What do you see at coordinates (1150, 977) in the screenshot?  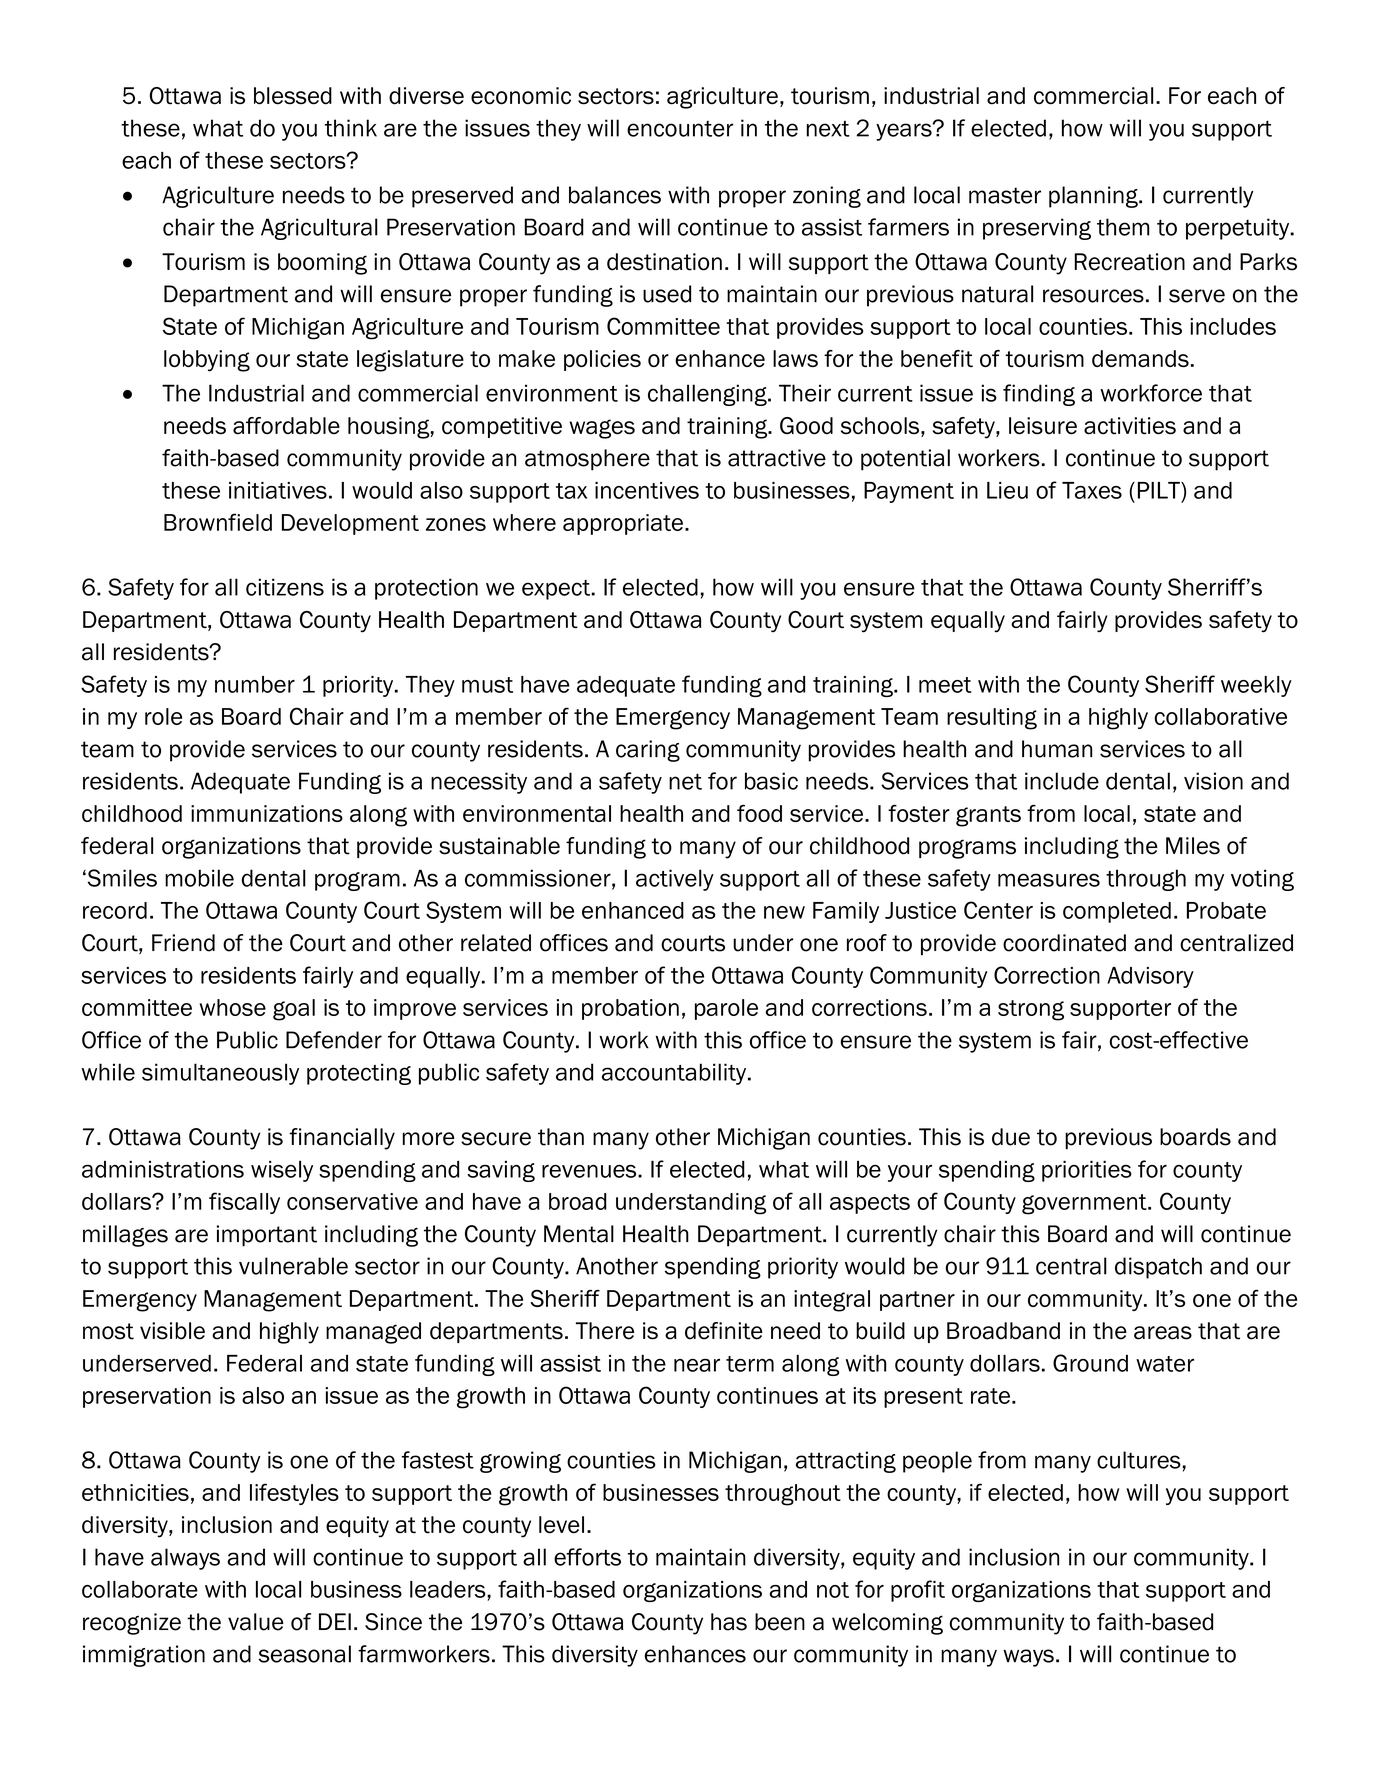 I see `Advisory` at bounding box center [1150, 977].
